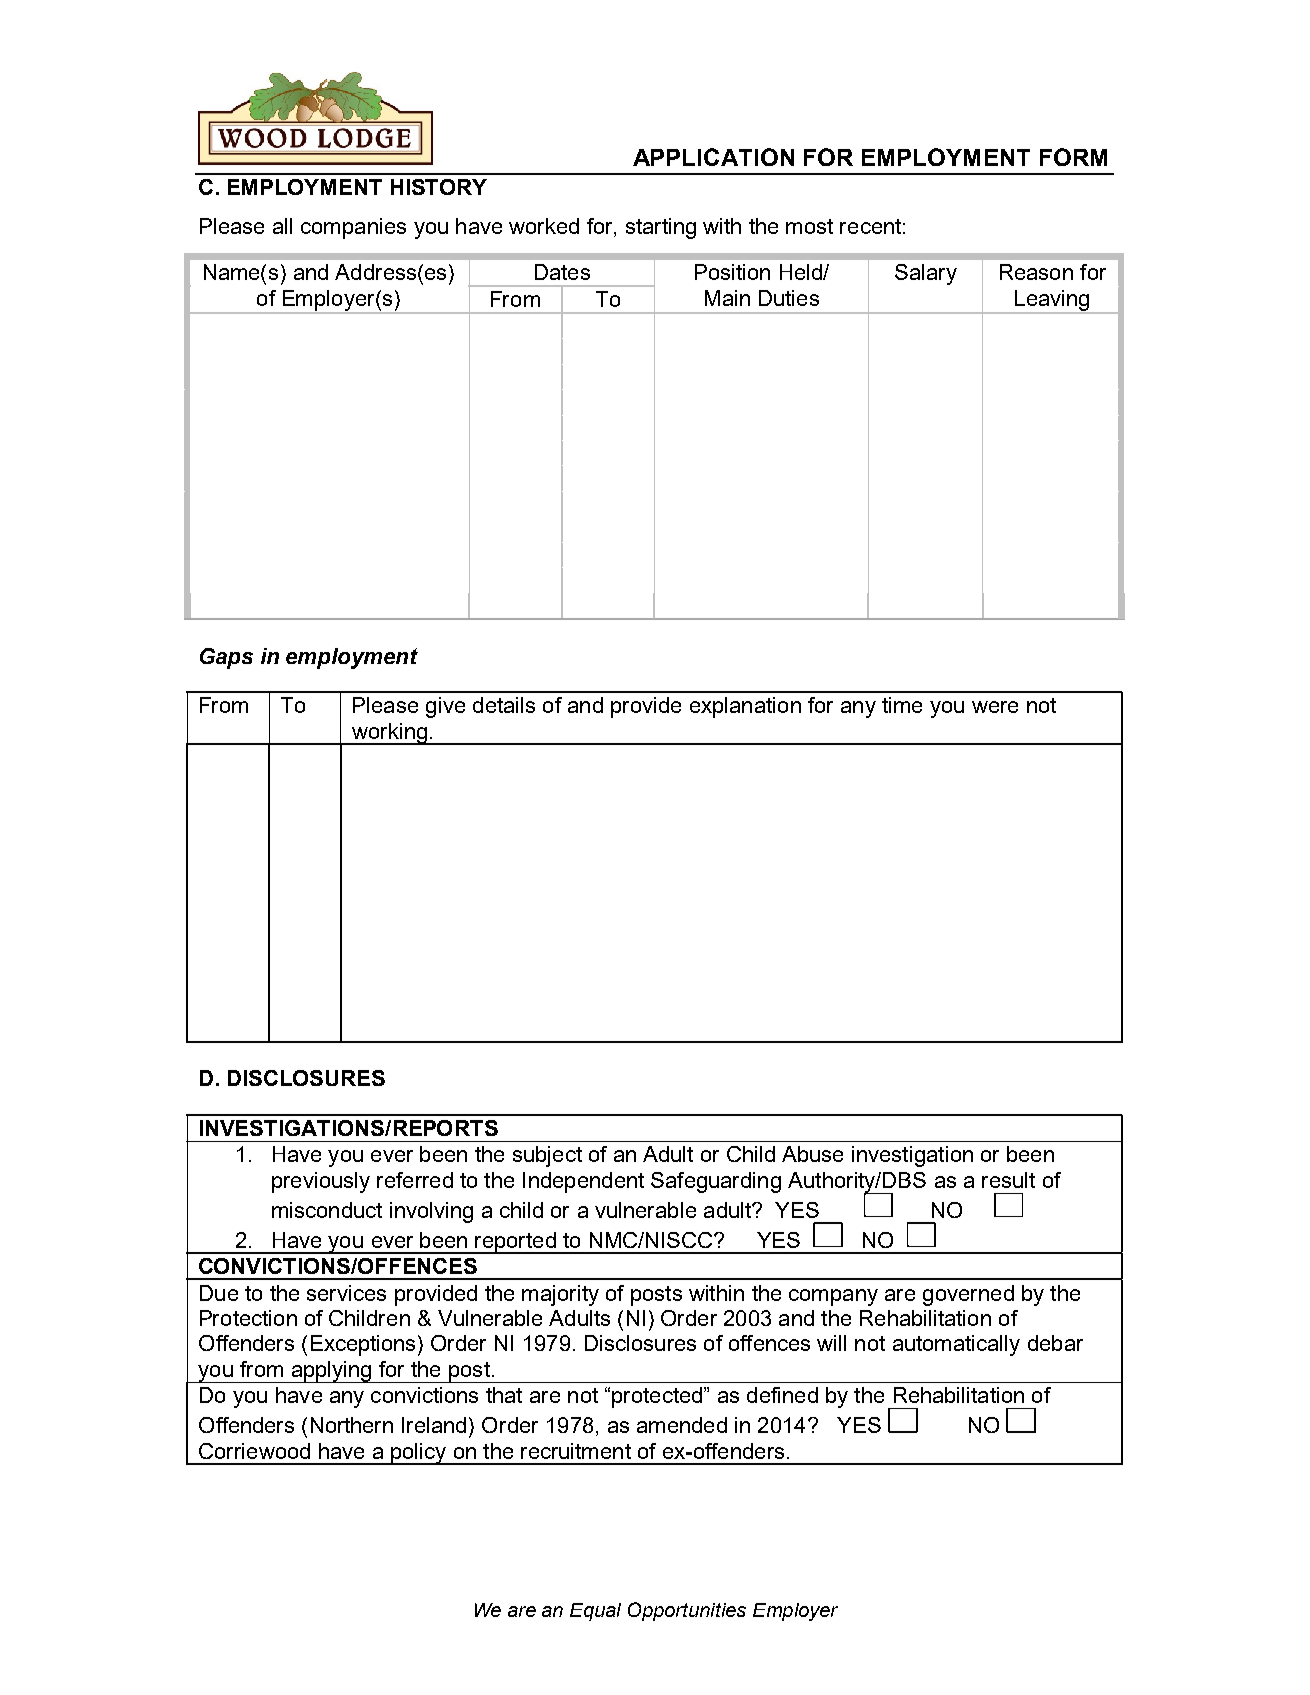 The image size is (1310, 1695). What do you see at coordinates (661, 228) in the image?
I see `starting` at bounding box center [661, 228].
